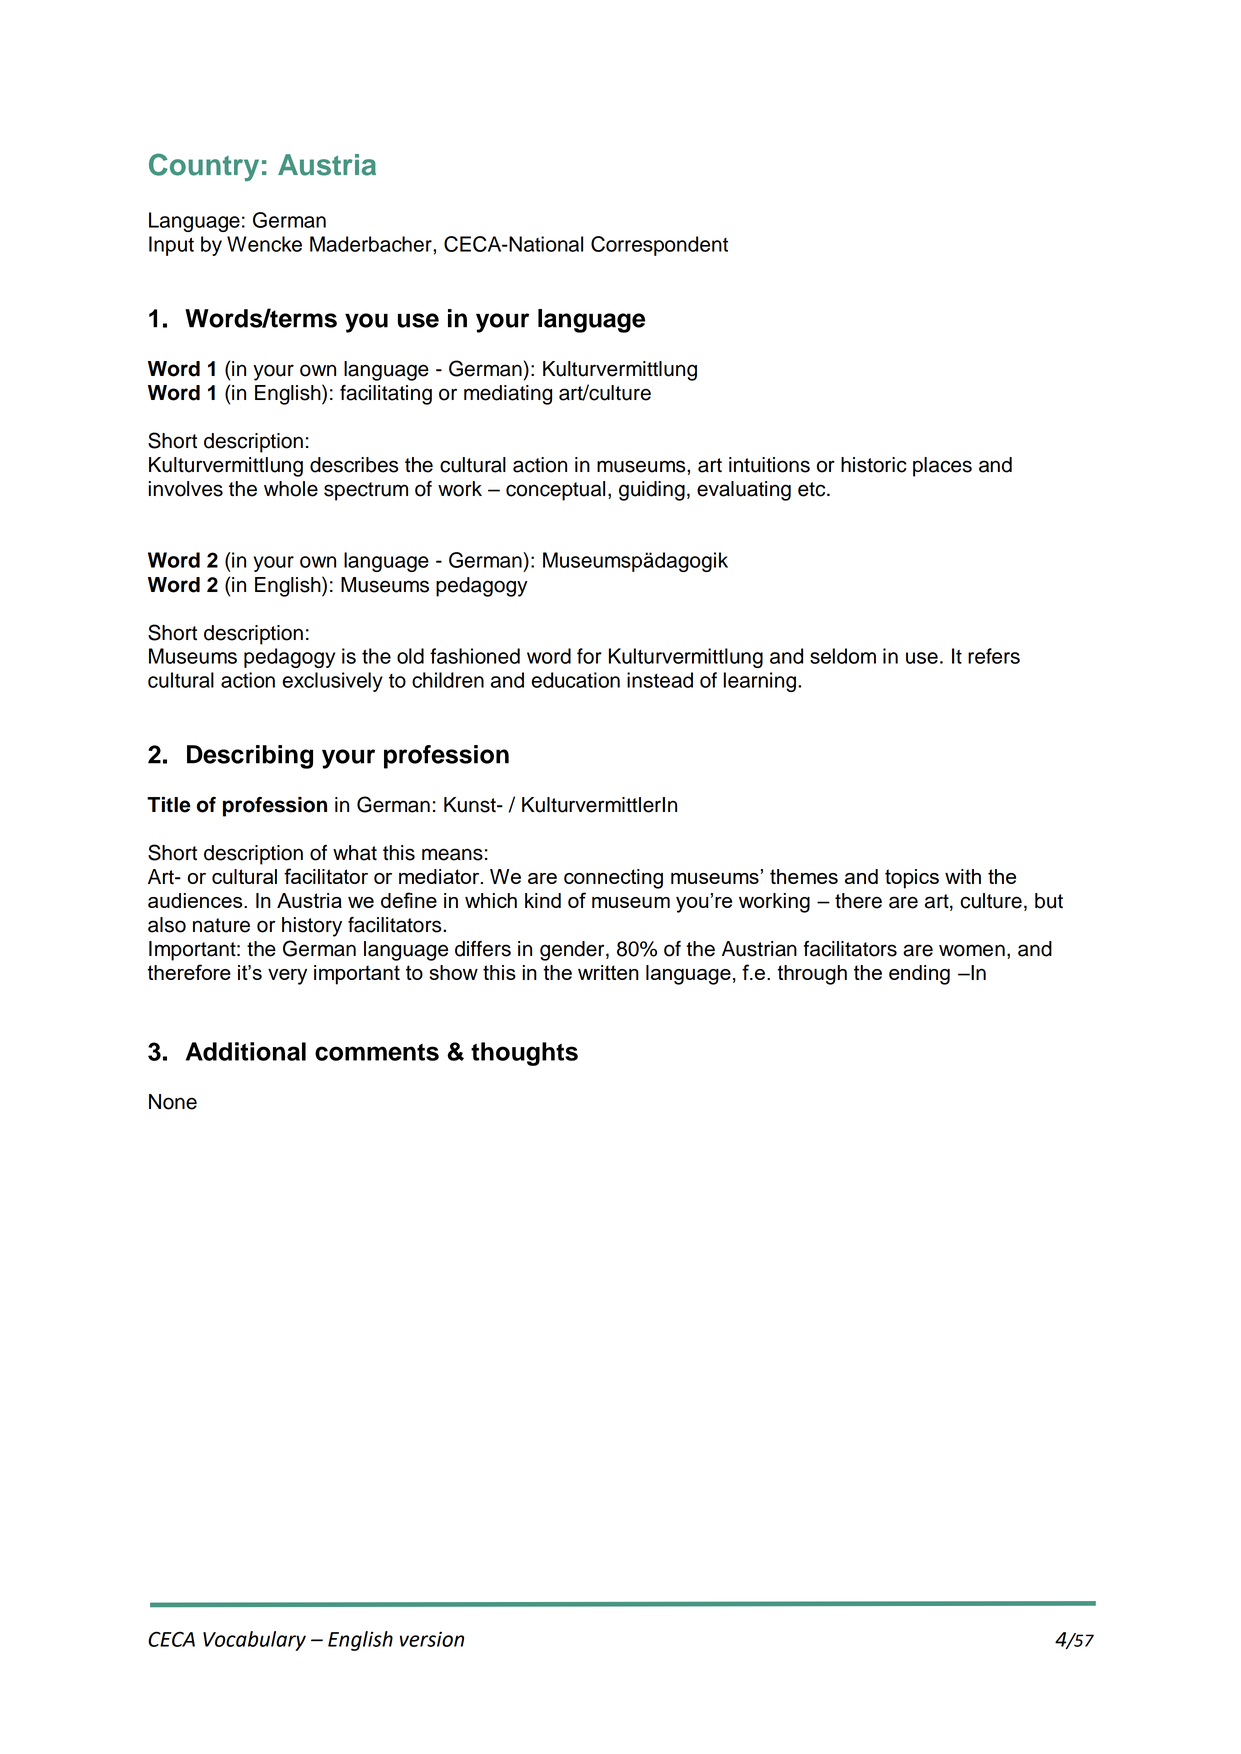 The height and width of the page is (1754, 1241). I want to click on connecting, so click(613, 879).
